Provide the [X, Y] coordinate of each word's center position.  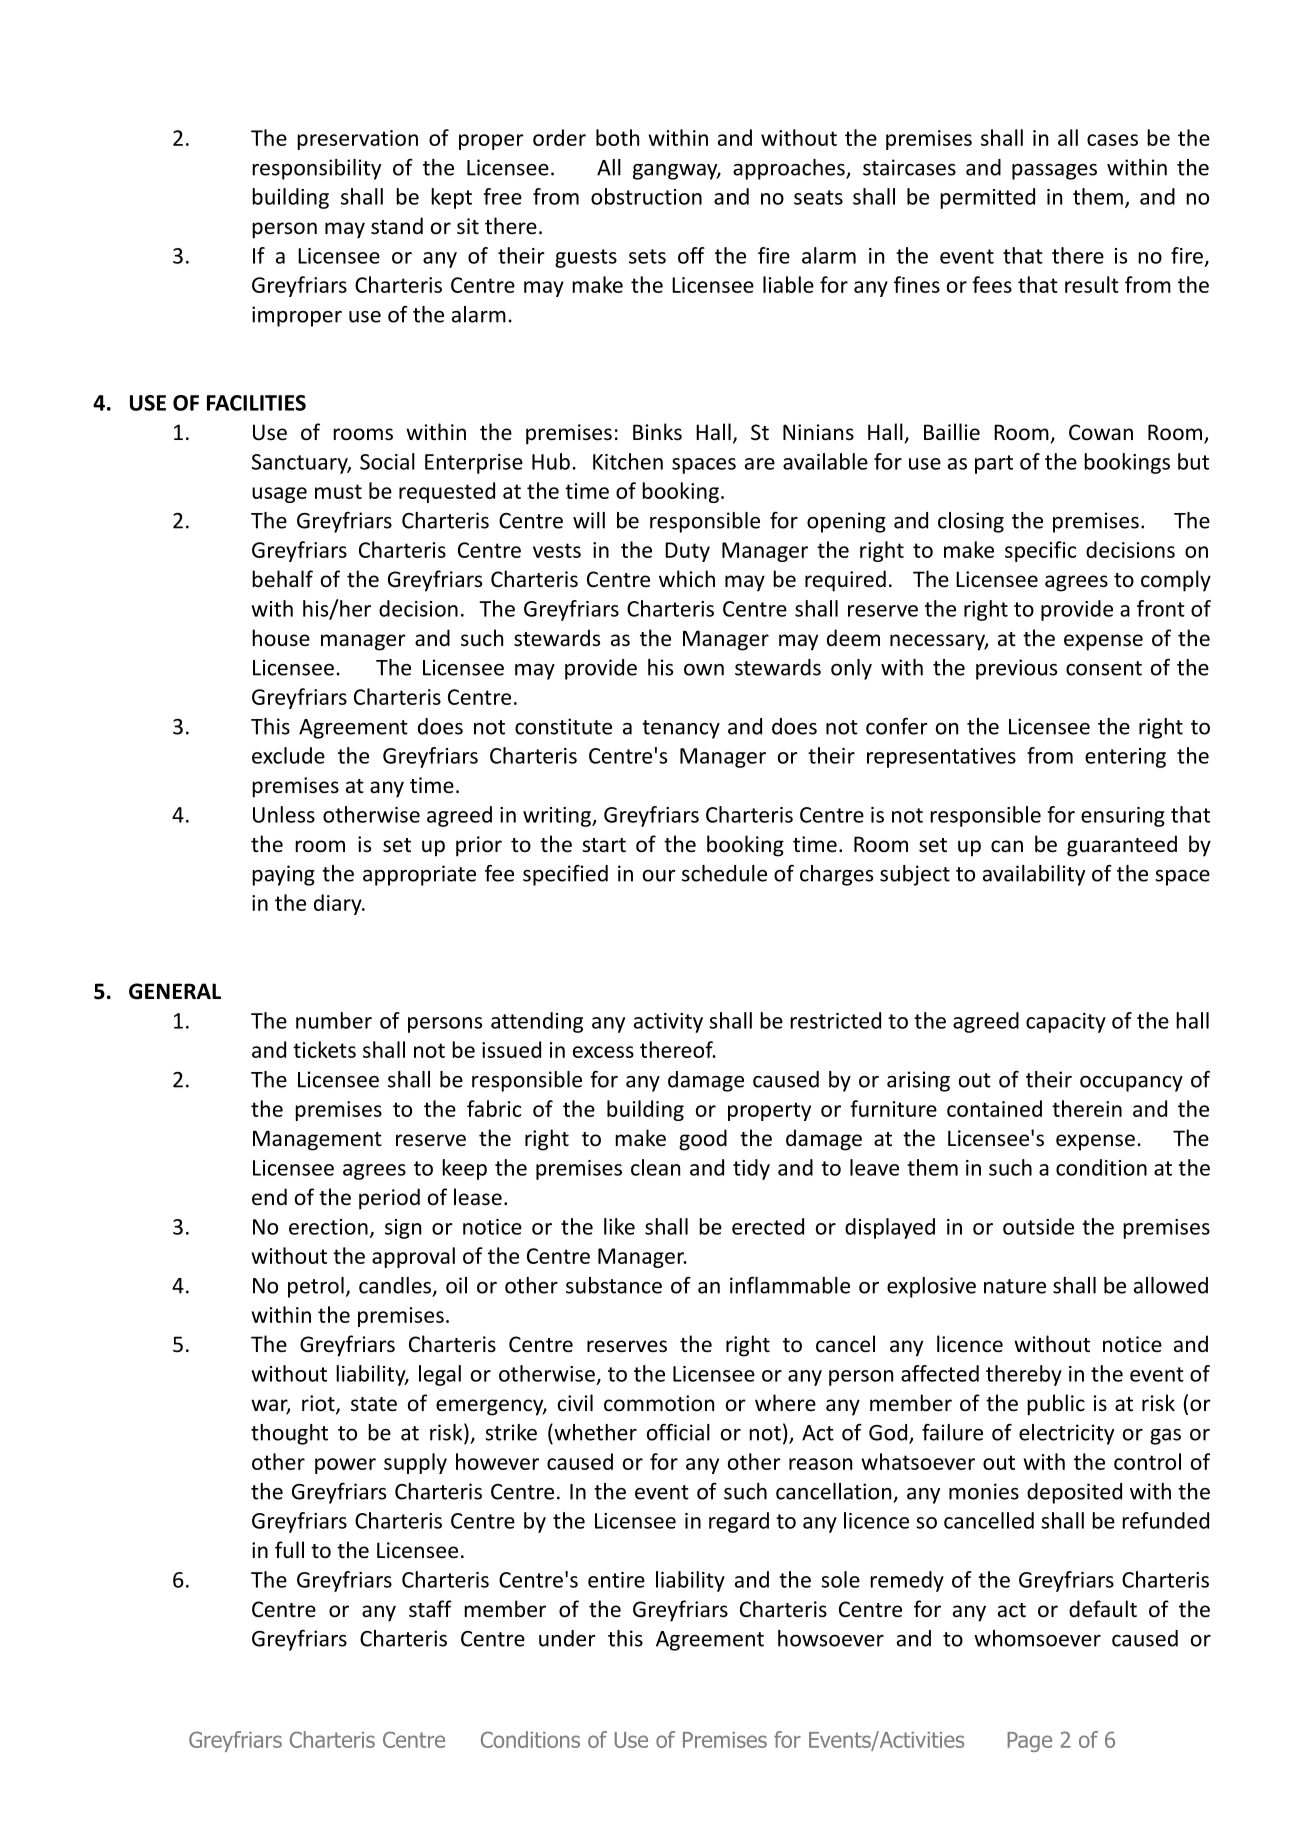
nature [1015, 1286]
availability [1034, 875]
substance [614, 1285]
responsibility [316, 169]
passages [1054, 172]
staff [430, 1609]
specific [1040, 551]
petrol [316, 1287]
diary [339, 904]
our [659, 876]
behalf [282, 578]
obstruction [646, 196]
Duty [687, 552]
